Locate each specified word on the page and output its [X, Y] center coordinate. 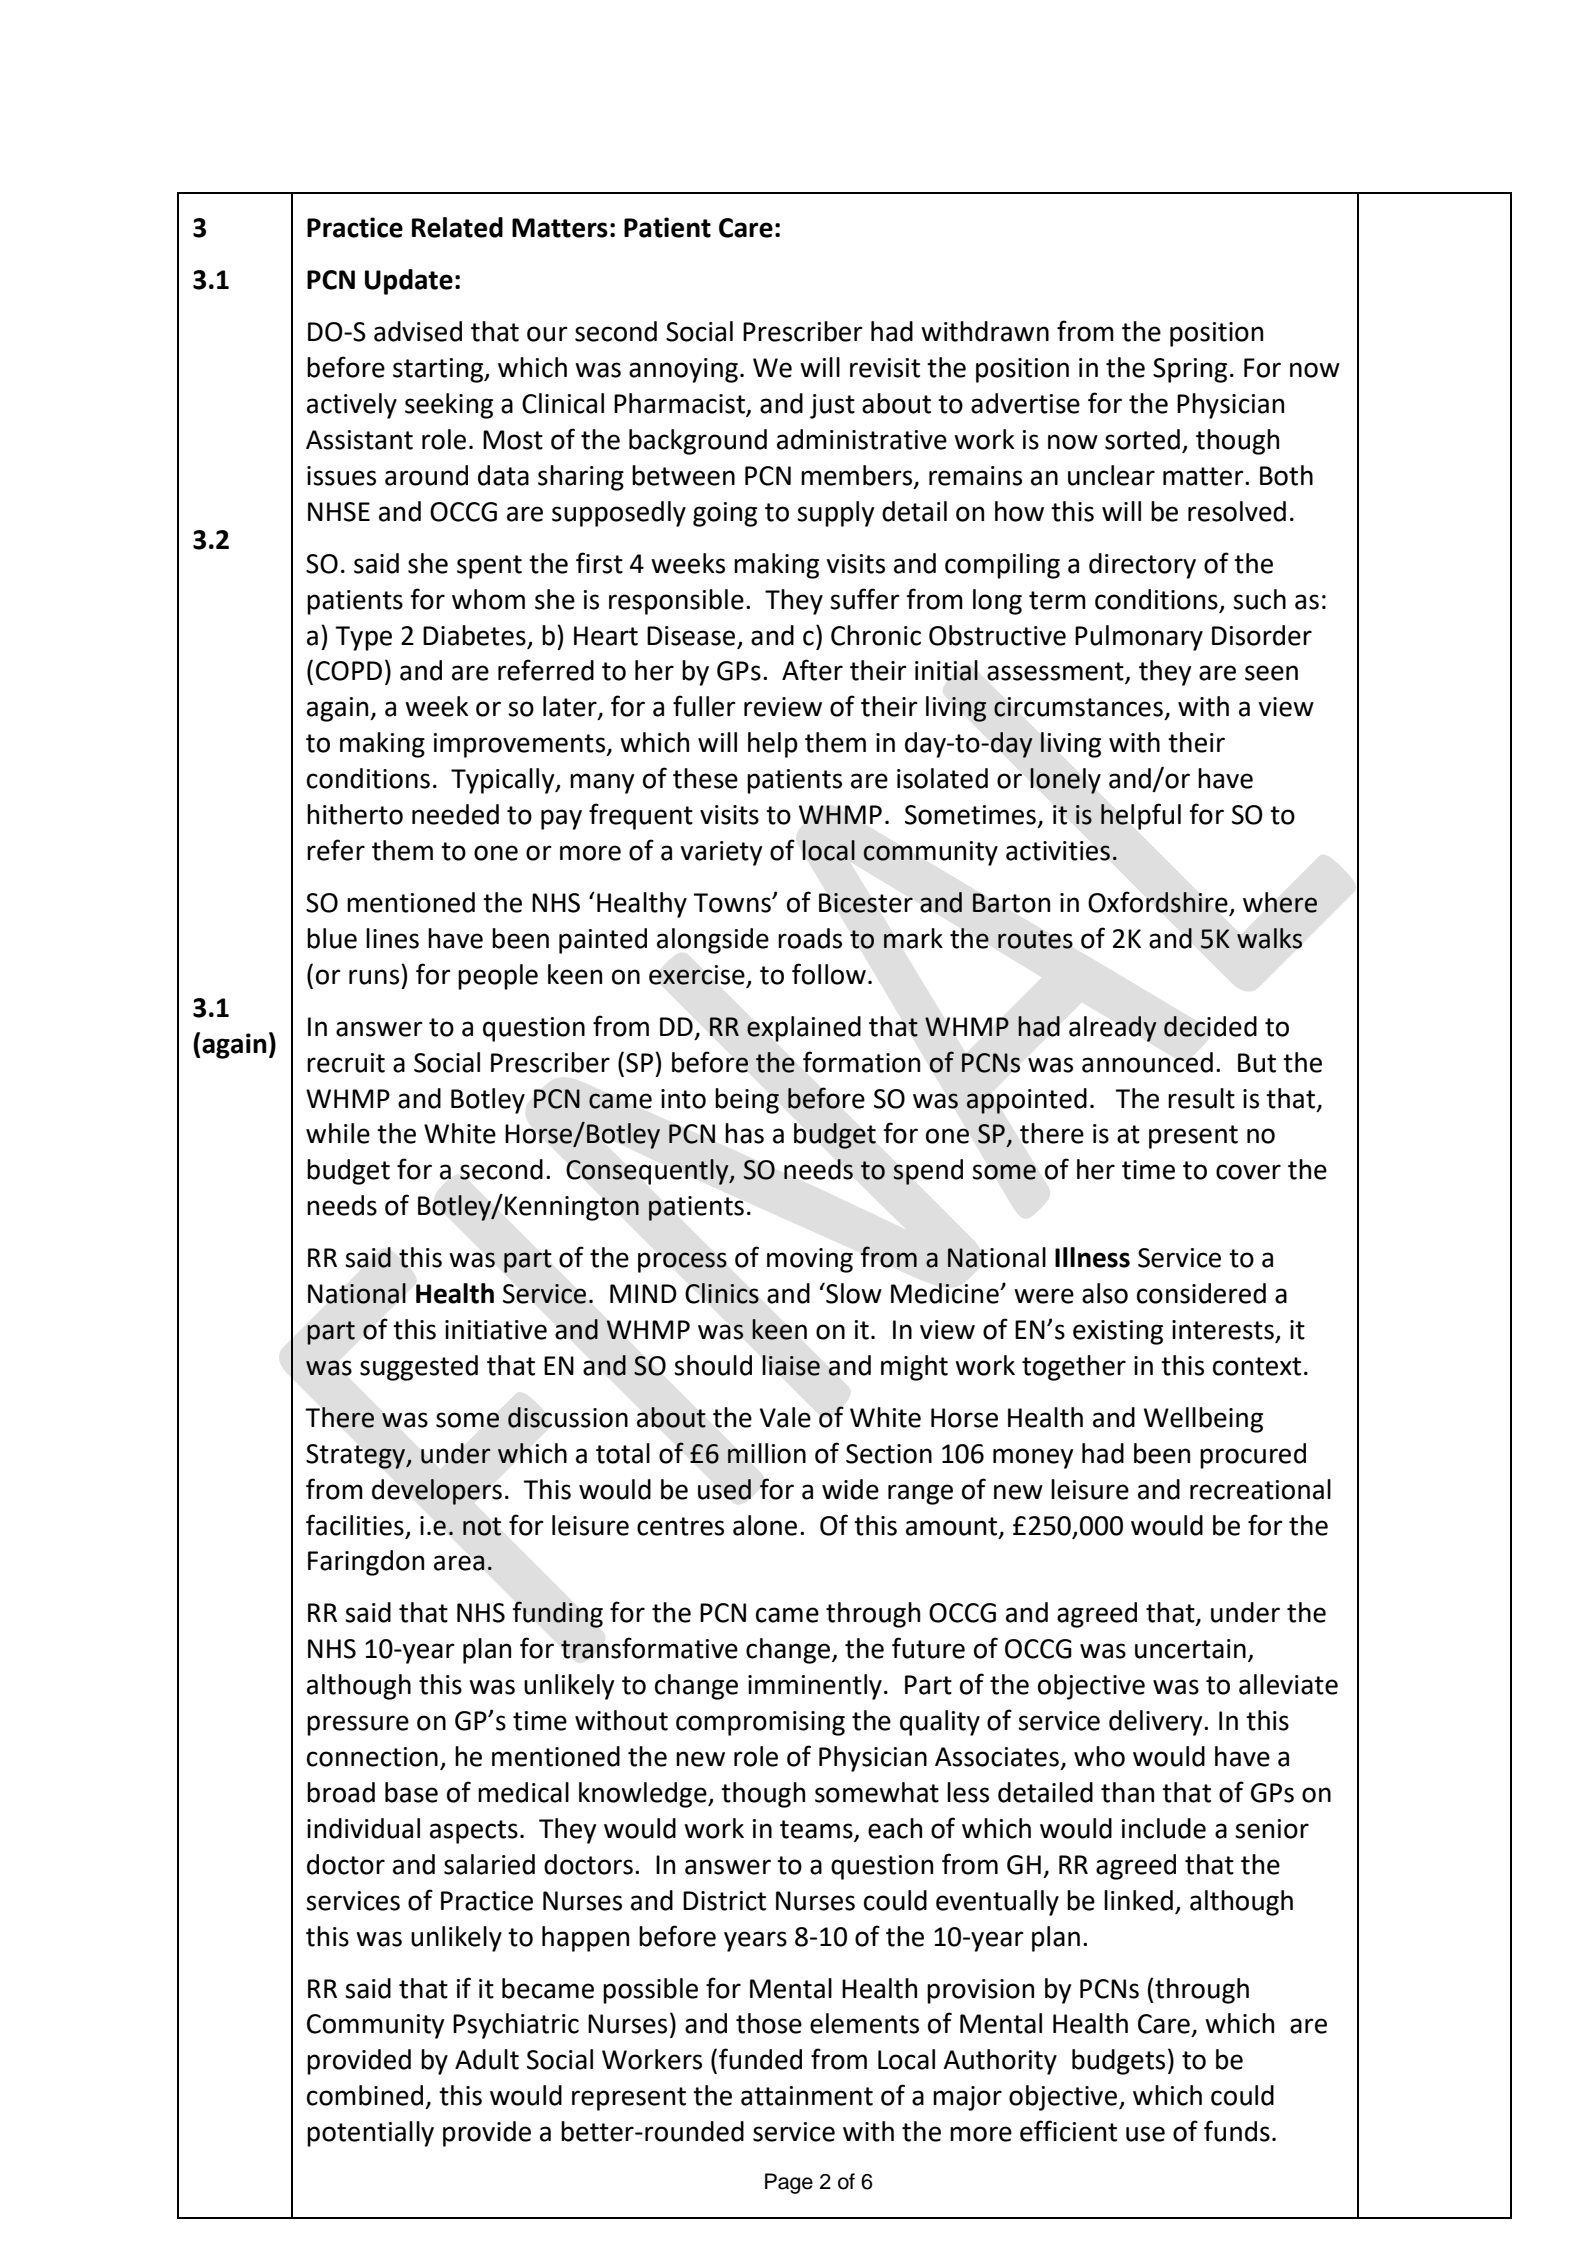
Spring [1190, 370]
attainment [807, 2096]
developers [437, 1492]
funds [1237, 2131]
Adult [487, 2059]
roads [810, 938]
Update [409, 282]
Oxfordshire [1159, 903]
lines [392, 938]
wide [850, 1489]
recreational [1260, 1489]
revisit [885, 368]
